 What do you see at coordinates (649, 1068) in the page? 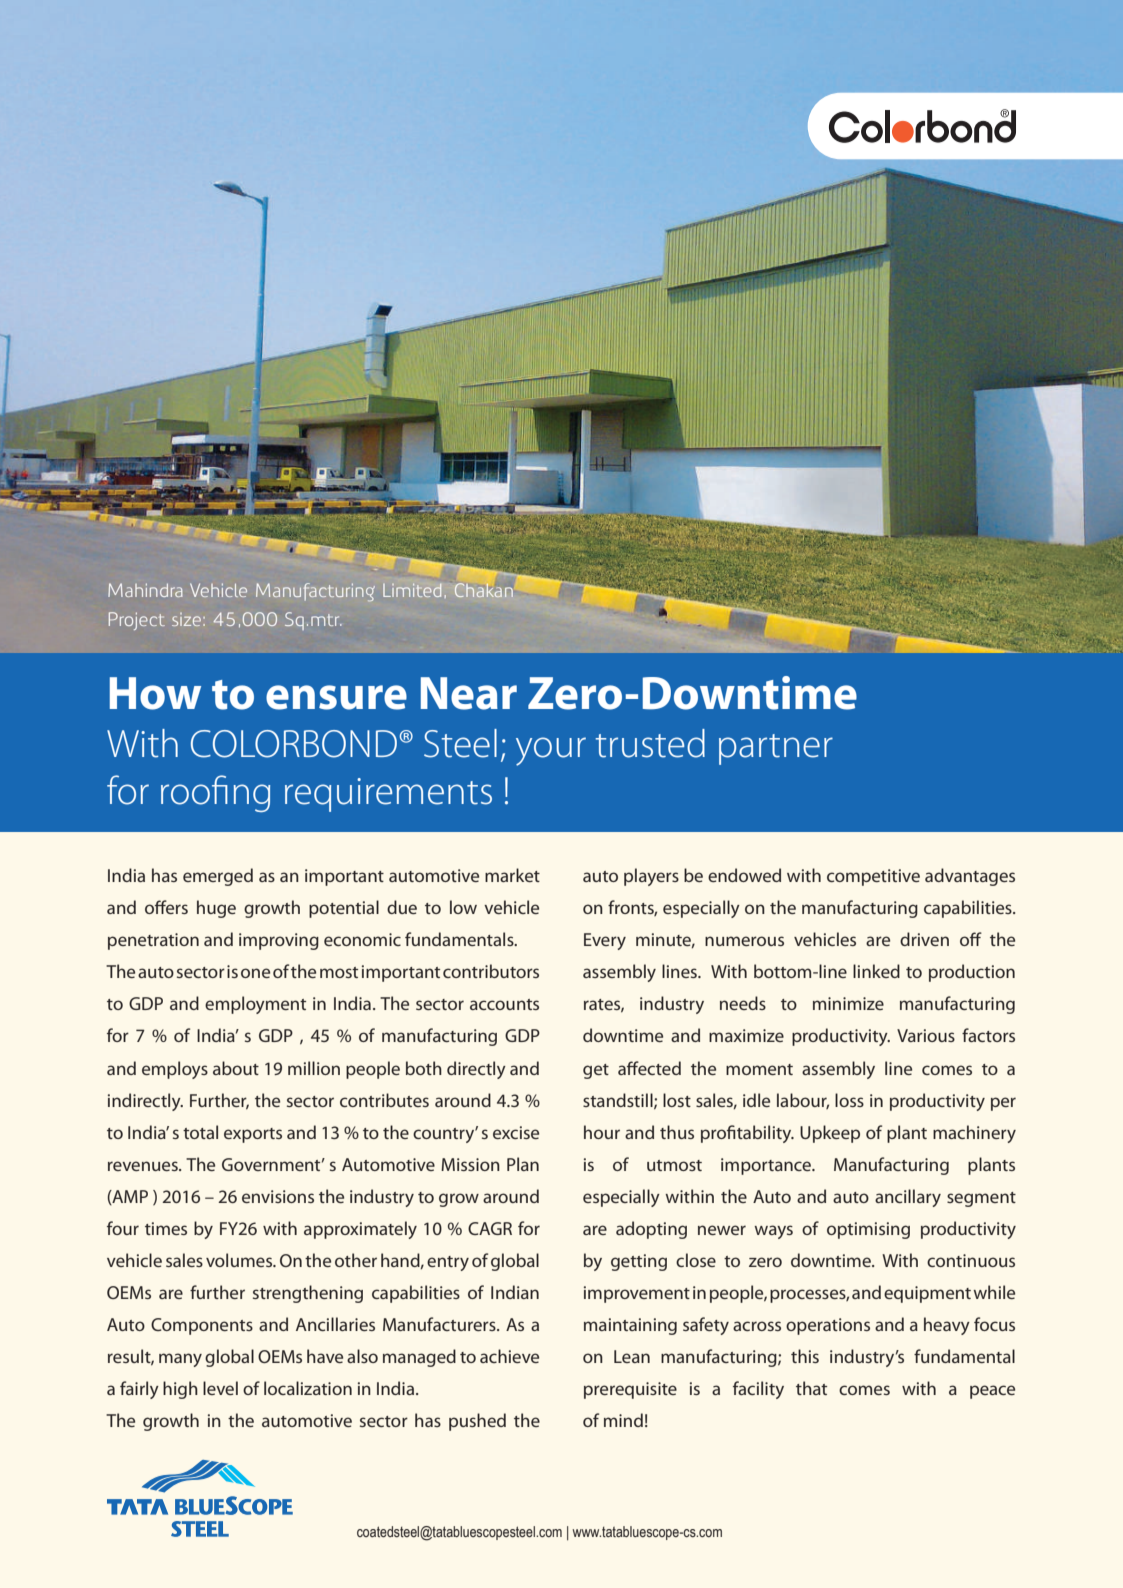
I see `affected` at bounding box center [649, 1068].
